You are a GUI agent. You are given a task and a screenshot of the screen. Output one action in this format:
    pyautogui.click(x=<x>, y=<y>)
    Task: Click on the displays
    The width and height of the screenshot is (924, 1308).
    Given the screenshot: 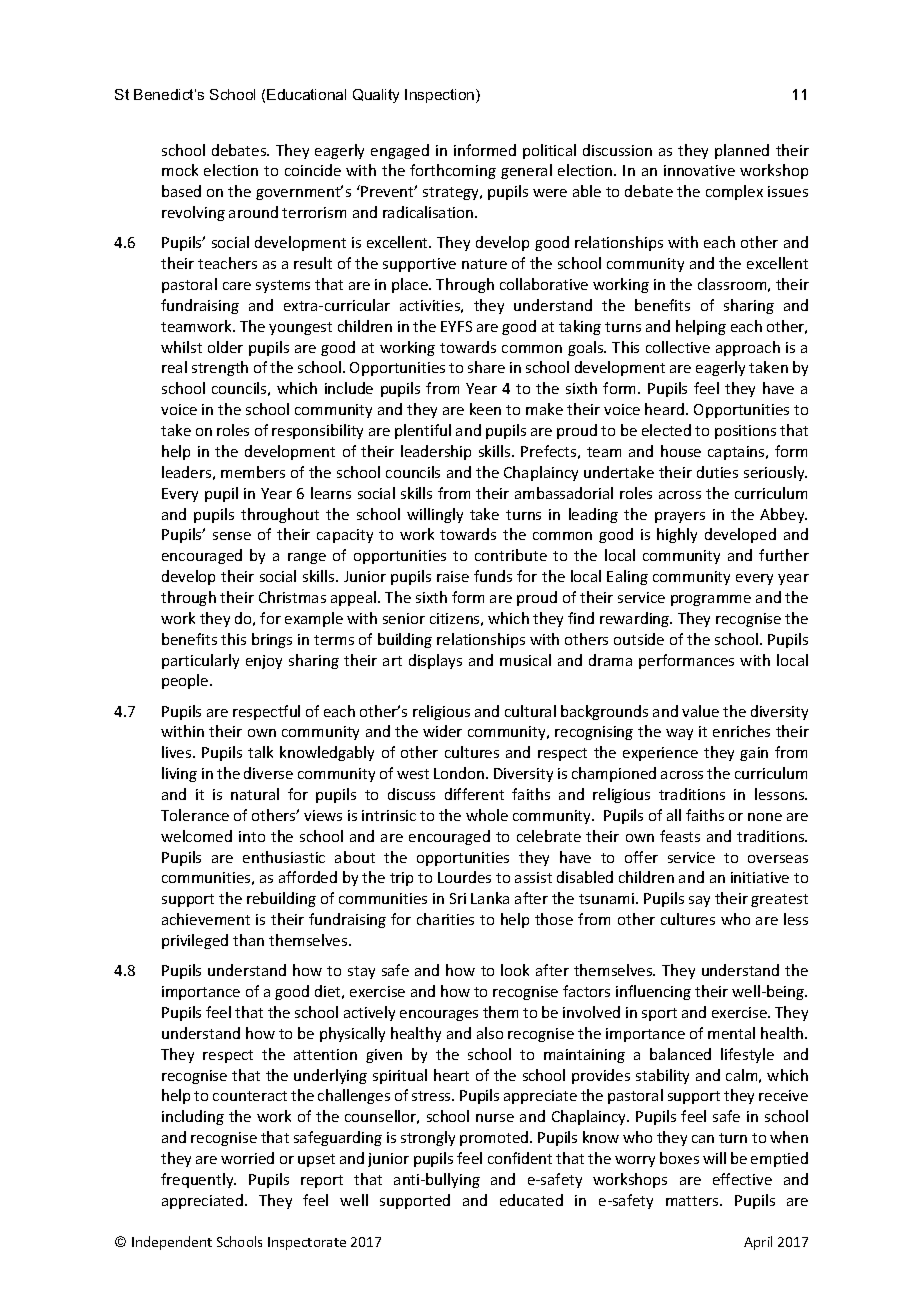 What is the action you would take?
    pyautogui.click(x=435, y=661)
